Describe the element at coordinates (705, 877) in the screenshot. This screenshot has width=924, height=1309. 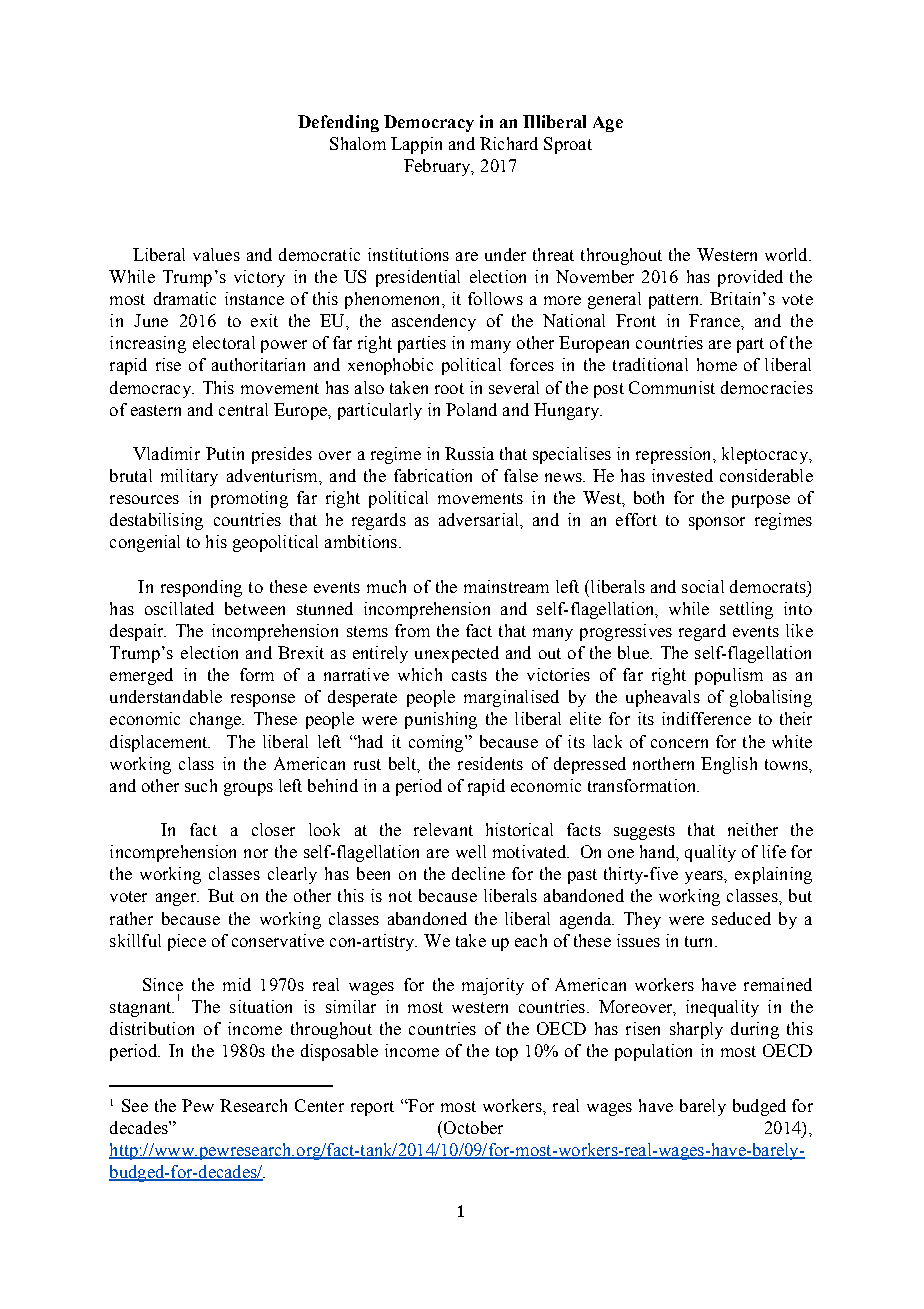
I see `years` at that location.
